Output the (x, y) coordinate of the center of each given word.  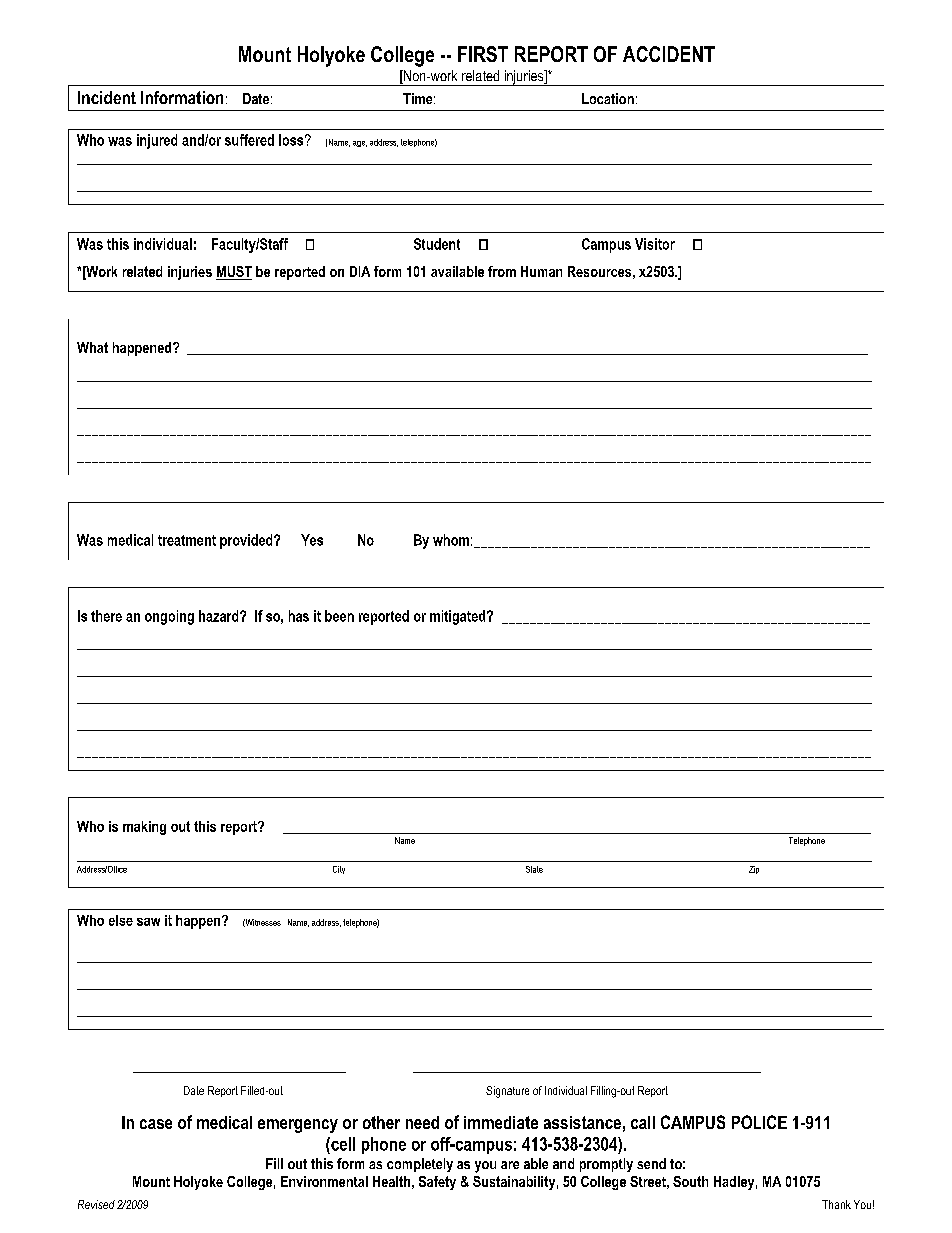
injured (157, 141)
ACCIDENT (669, 54)
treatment (187, 540)
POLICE (759, 1122)
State (534, 869)
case (156, 1124)
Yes (312, 540)
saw (148, 922)
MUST (234, 273)
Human (541, 271)
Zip (754, 870)
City (339, 870)
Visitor (655, 244)
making (144, 828)
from (502, 271)
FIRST (483, 54)
